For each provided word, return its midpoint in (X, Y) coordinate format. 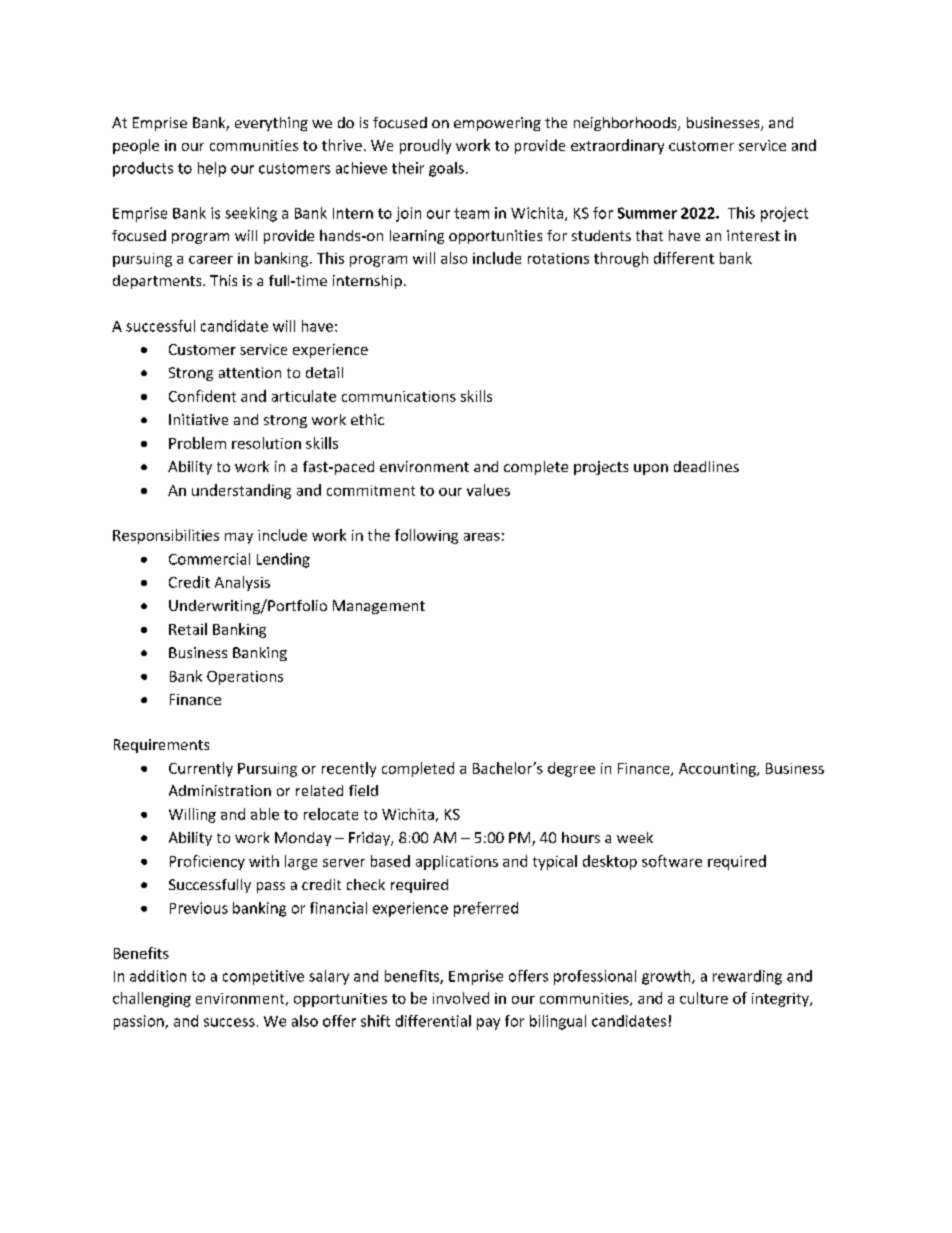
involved (461, 998)
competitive (263, 977)
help (212, 169)
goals (446, 169)
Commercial (209, 559)
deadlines (706, 466)
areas (482, 537)
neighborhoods (626, 124)
